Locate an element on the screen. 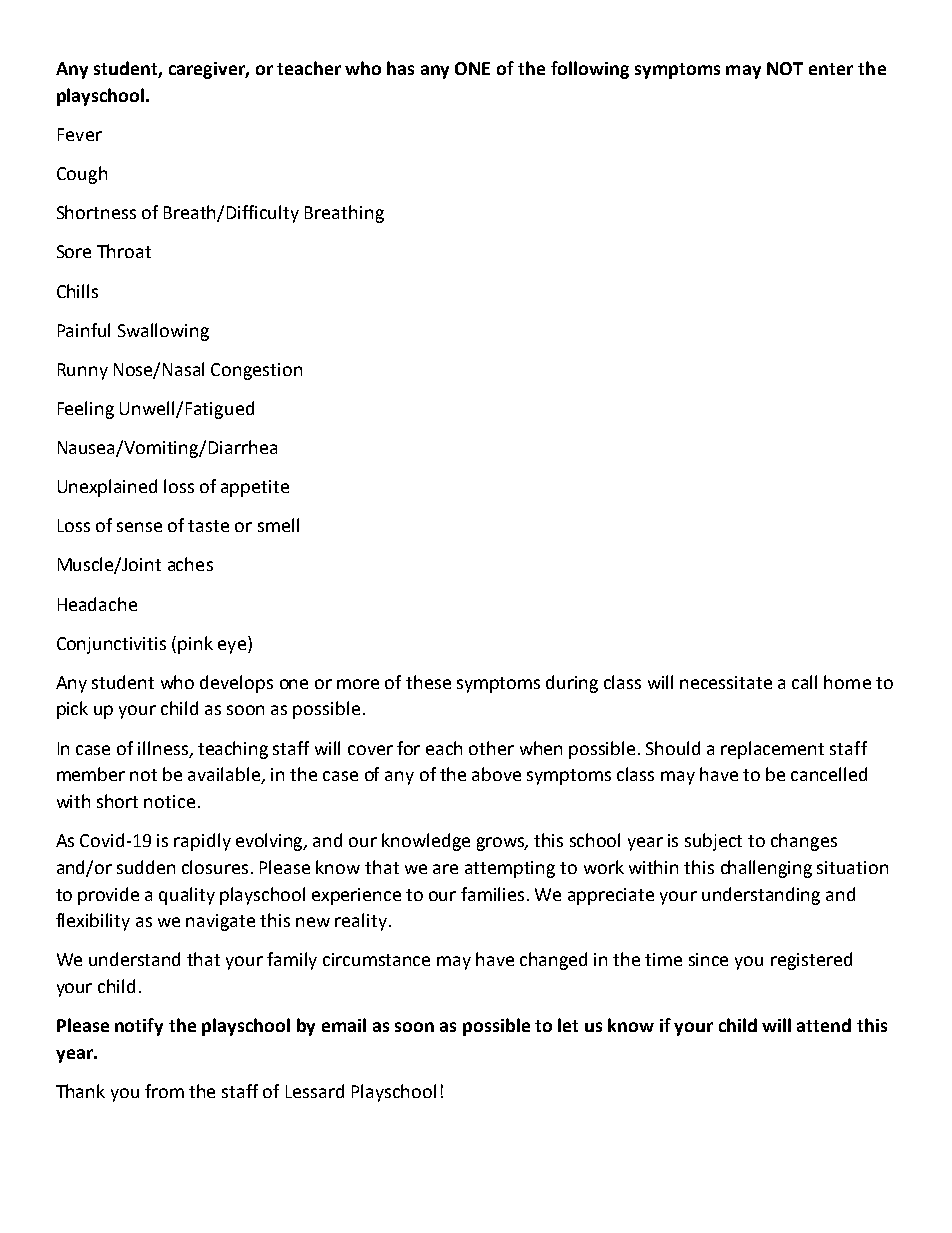  Fever is located at coordinates (80, 134).
